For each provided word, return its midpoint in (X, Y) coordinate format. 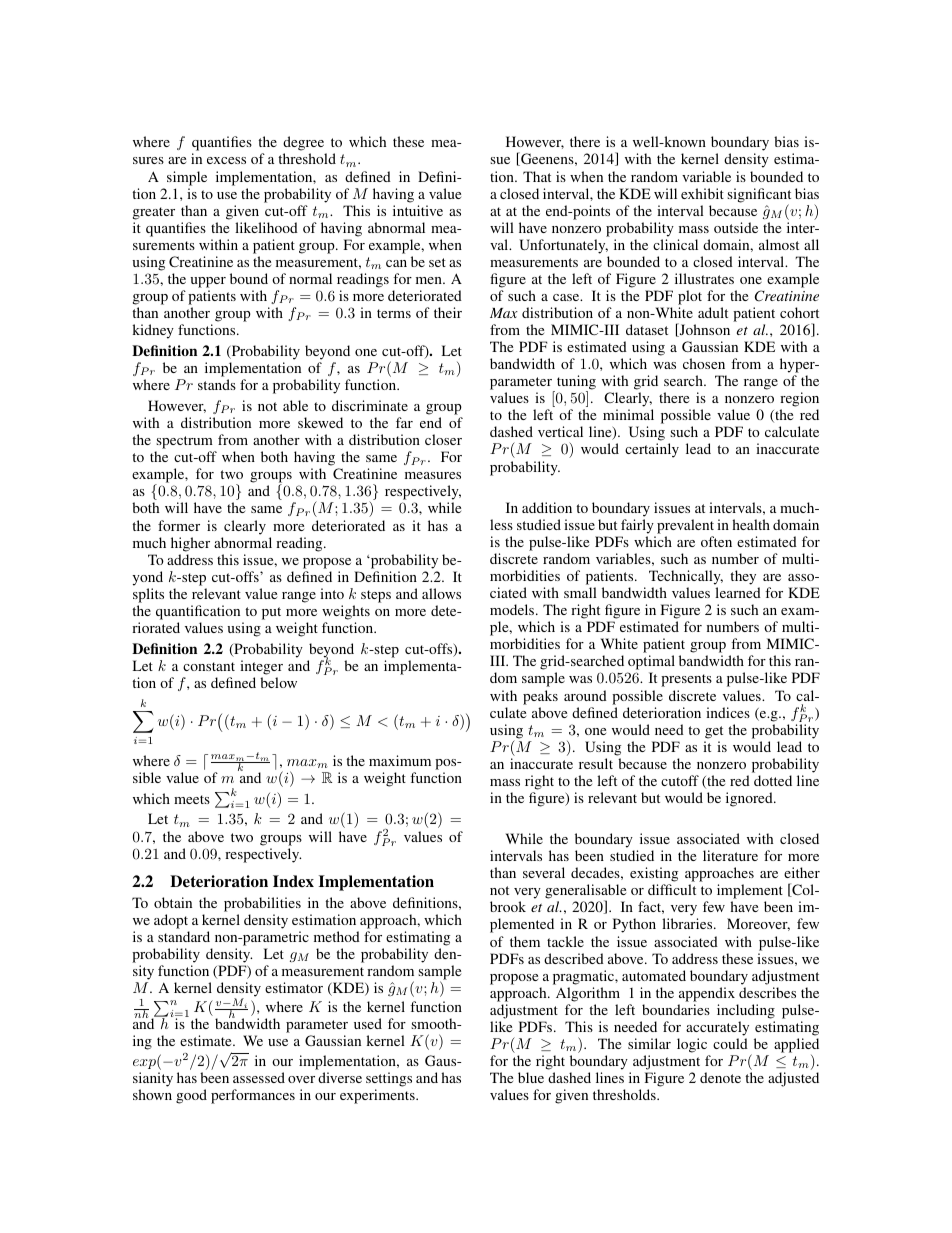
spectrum (185, 444)
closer (443, 439)
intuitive (418, 210)
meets (192, 799)
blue (531, 1077)
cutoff (680, 780)
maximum (400, 760)
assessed (259, 1077)
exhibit (702, 193)
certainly (652, 450)
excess (226, 160)
